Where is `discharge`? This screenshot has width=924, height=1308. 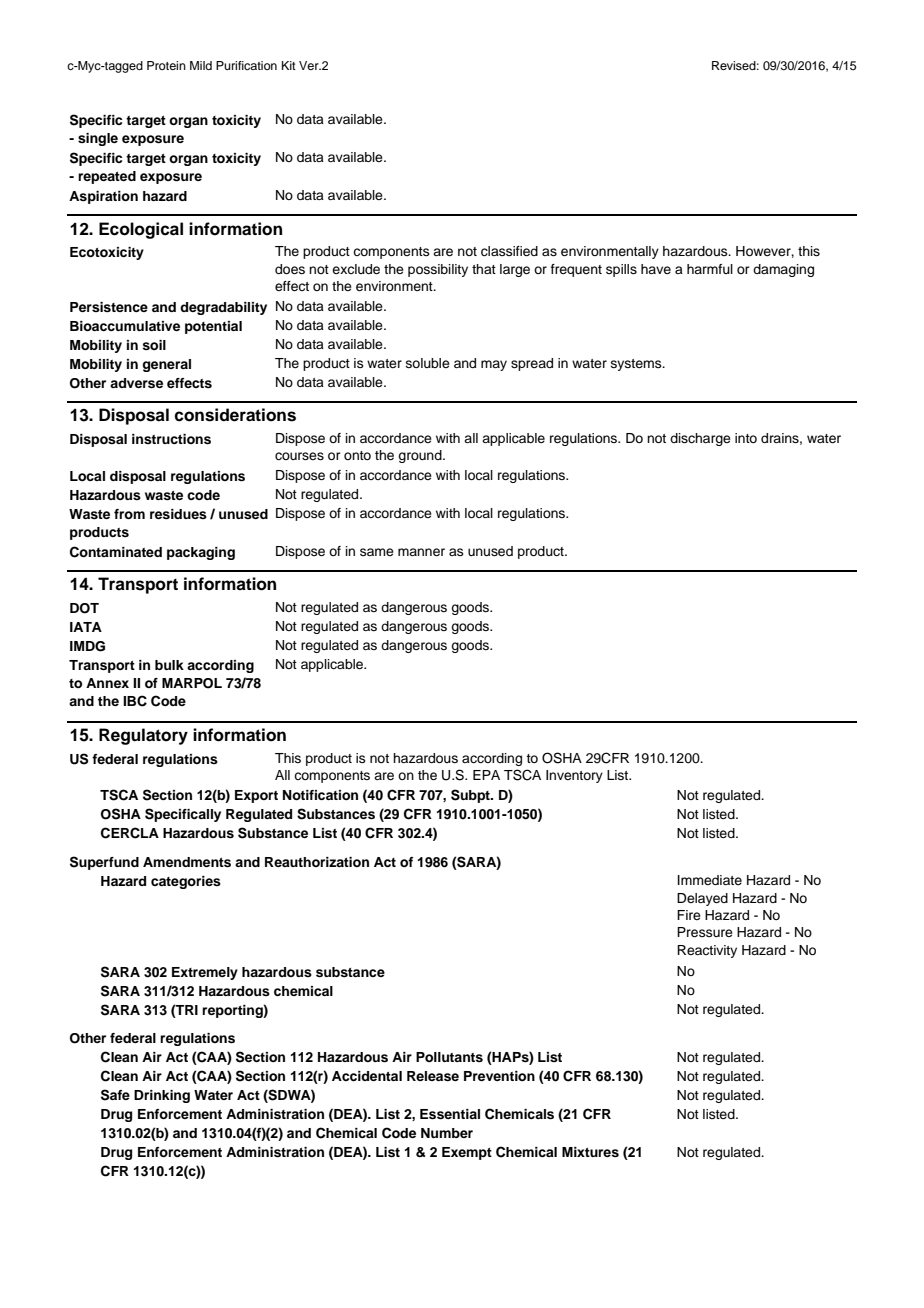 discharge is located at coordinates (700, 439).
